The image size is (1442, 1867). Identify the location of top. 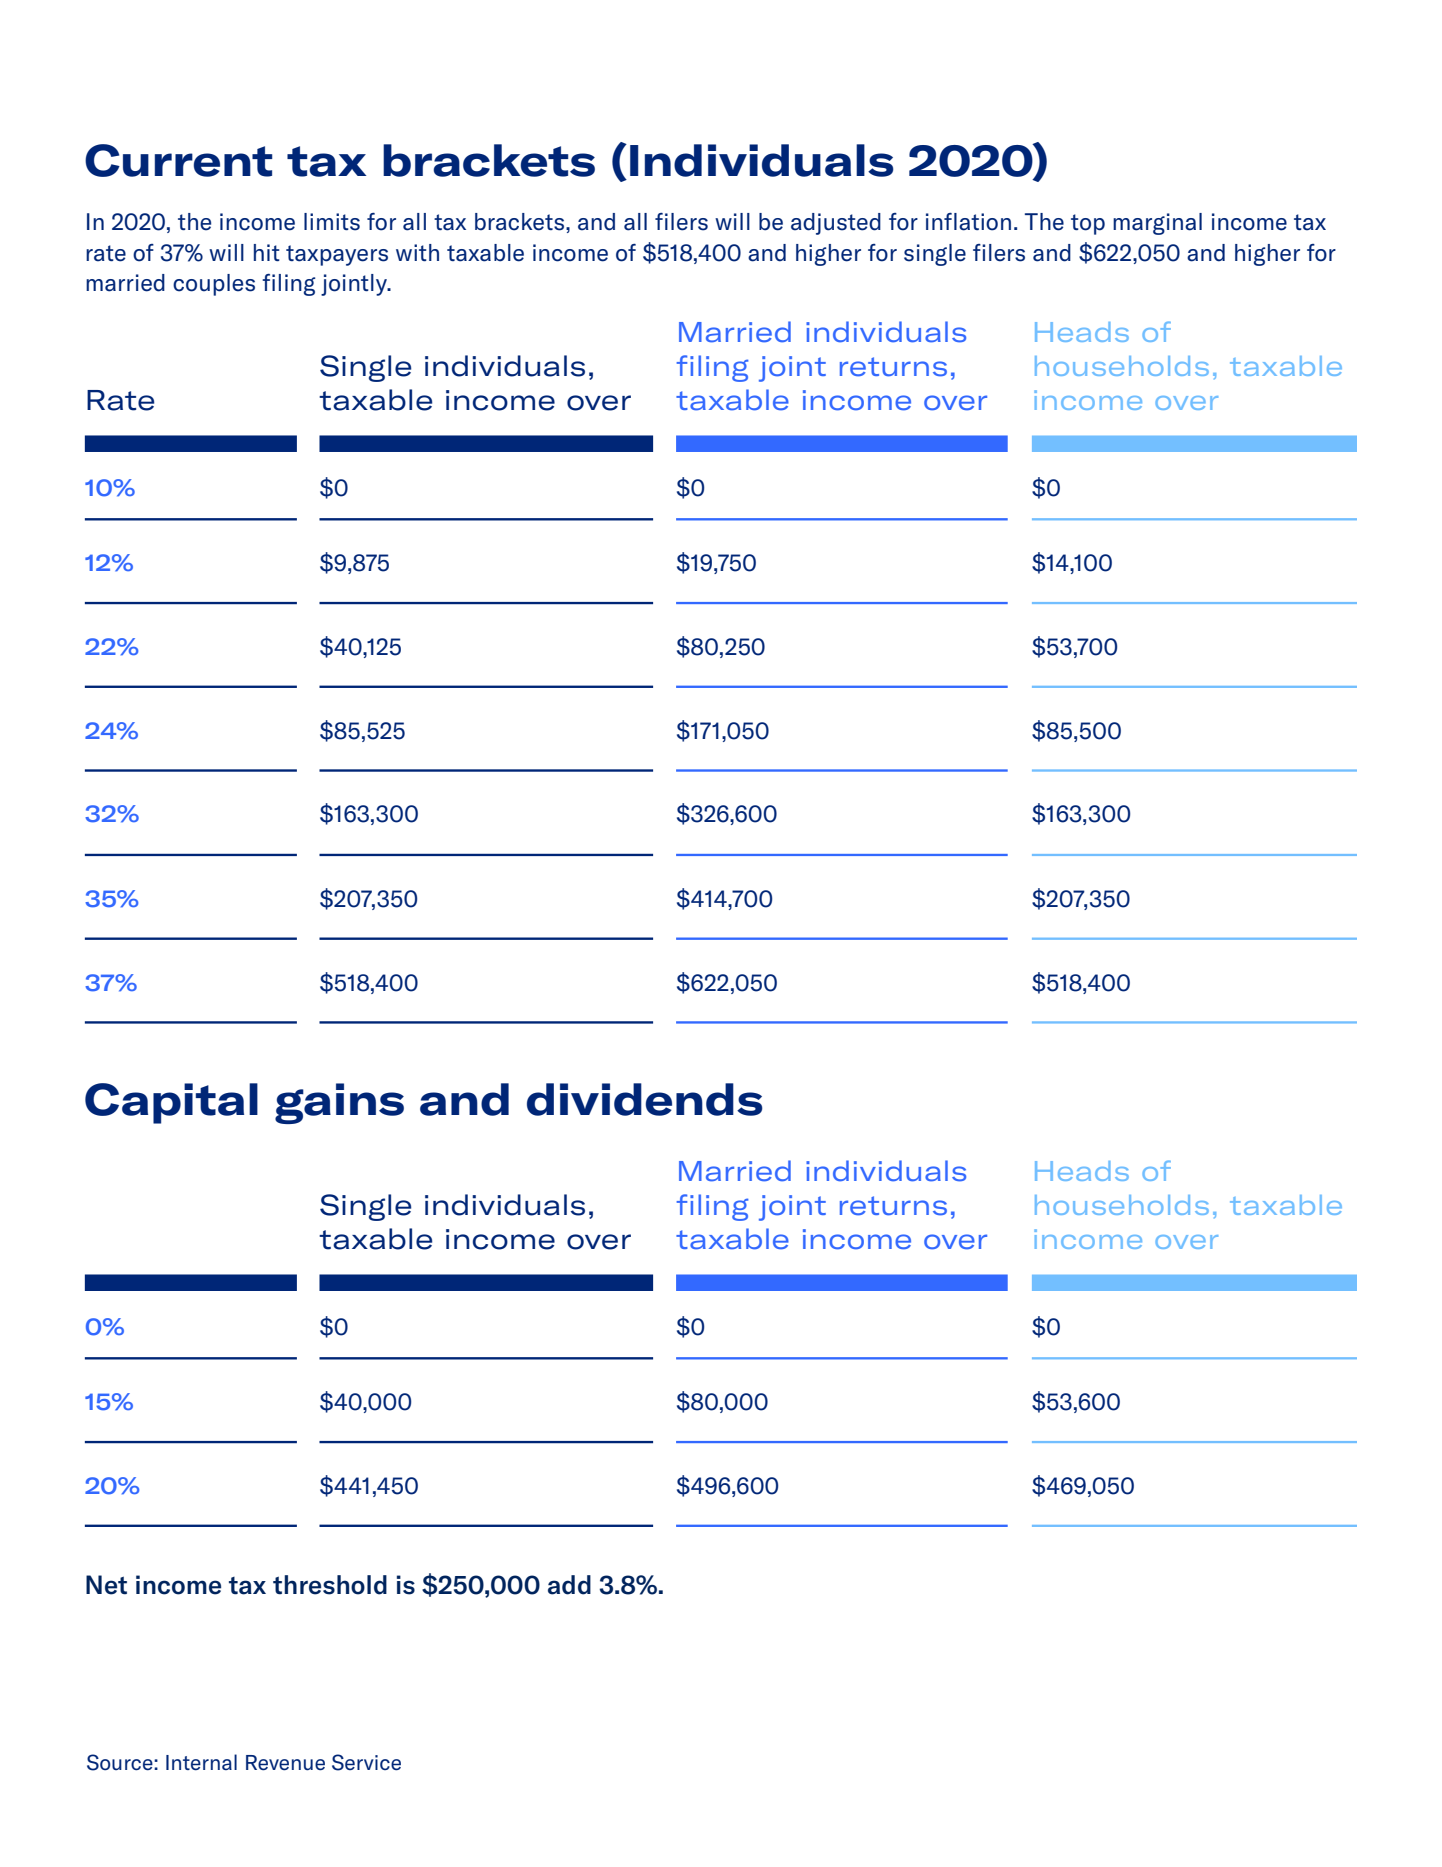
(1088, 224).
